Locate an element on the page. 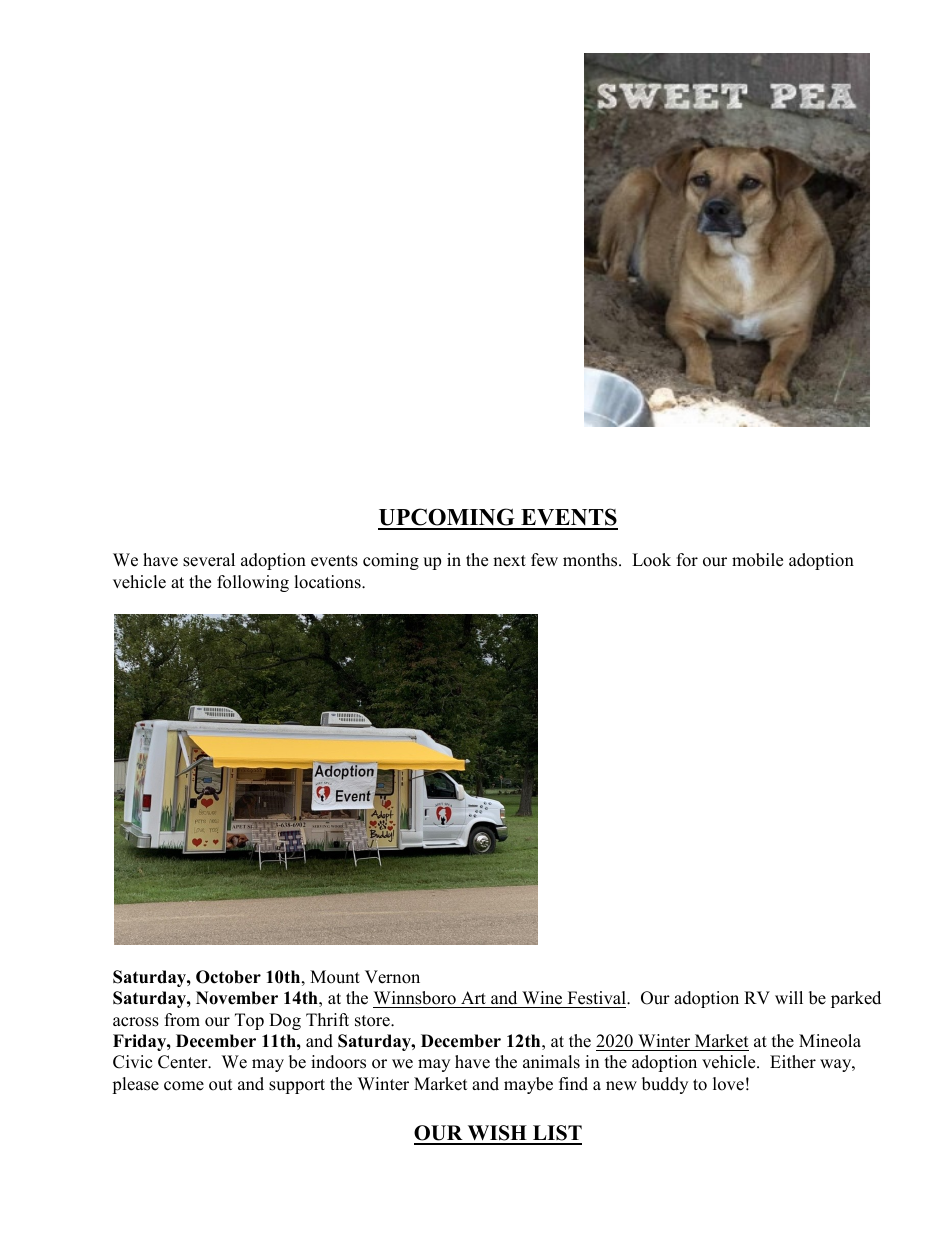 The height and width of the page is (1233, 952). out is located at coordinates (221, 1085).
